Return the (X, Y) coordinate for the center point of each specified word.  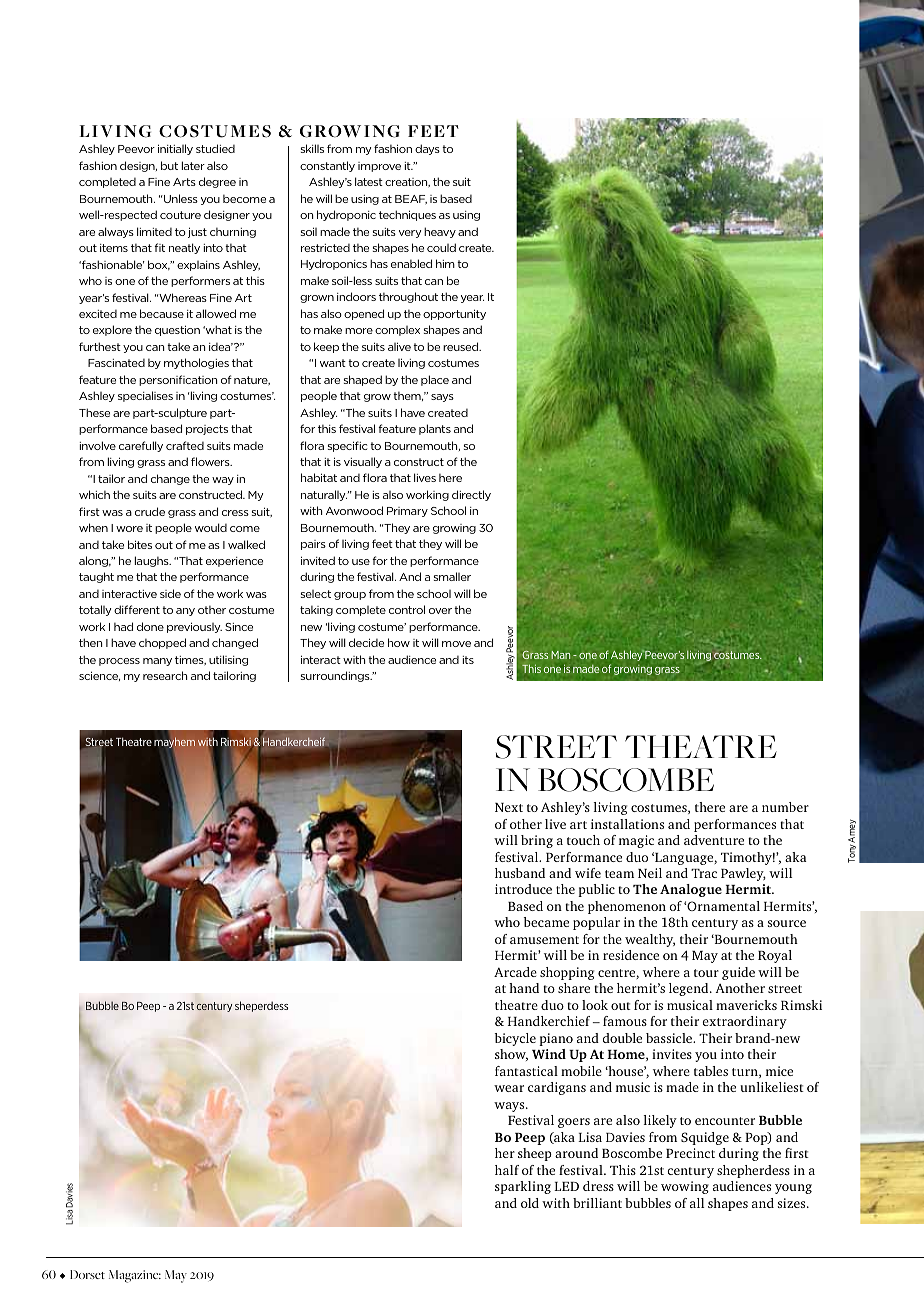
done (150, 626)
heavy (440, 232)
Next (509, 807)
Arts (184, 182)
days (427, 149)
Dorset (87, 1274)
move (456, 644)
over (440, 611)
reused (462, 346)
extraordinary (744, 1022)
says (442, 398)
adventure (714, 840)
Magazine (135, 1276)
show (511, 1055)
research (165, 675)
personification (178, 380)
